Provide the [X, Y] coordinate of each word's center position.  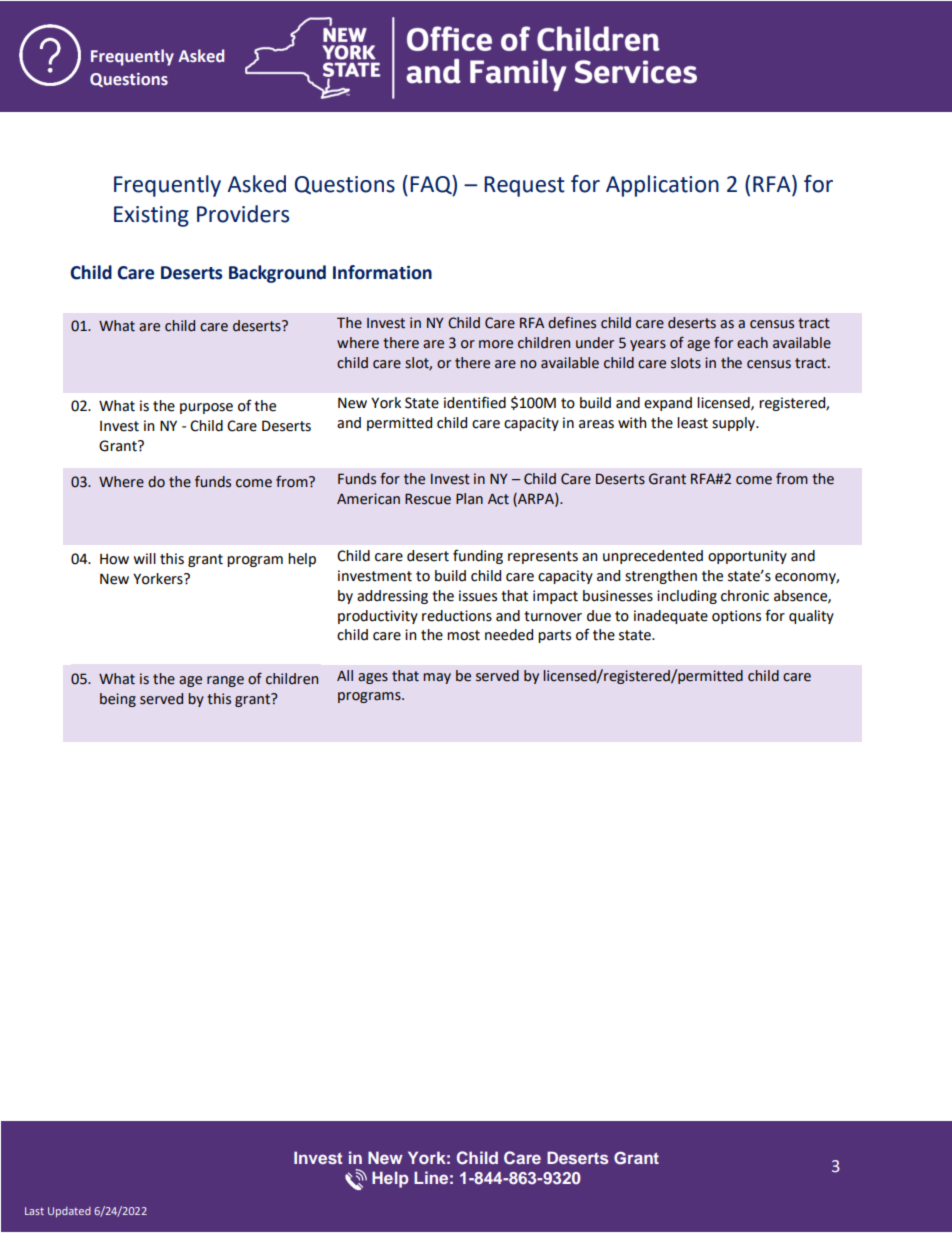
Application [662, 186]
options [736, 617]
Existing [151, 216]
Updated [69, 1212]
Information [382, 272]
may [437, 678]
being [118, 700]
